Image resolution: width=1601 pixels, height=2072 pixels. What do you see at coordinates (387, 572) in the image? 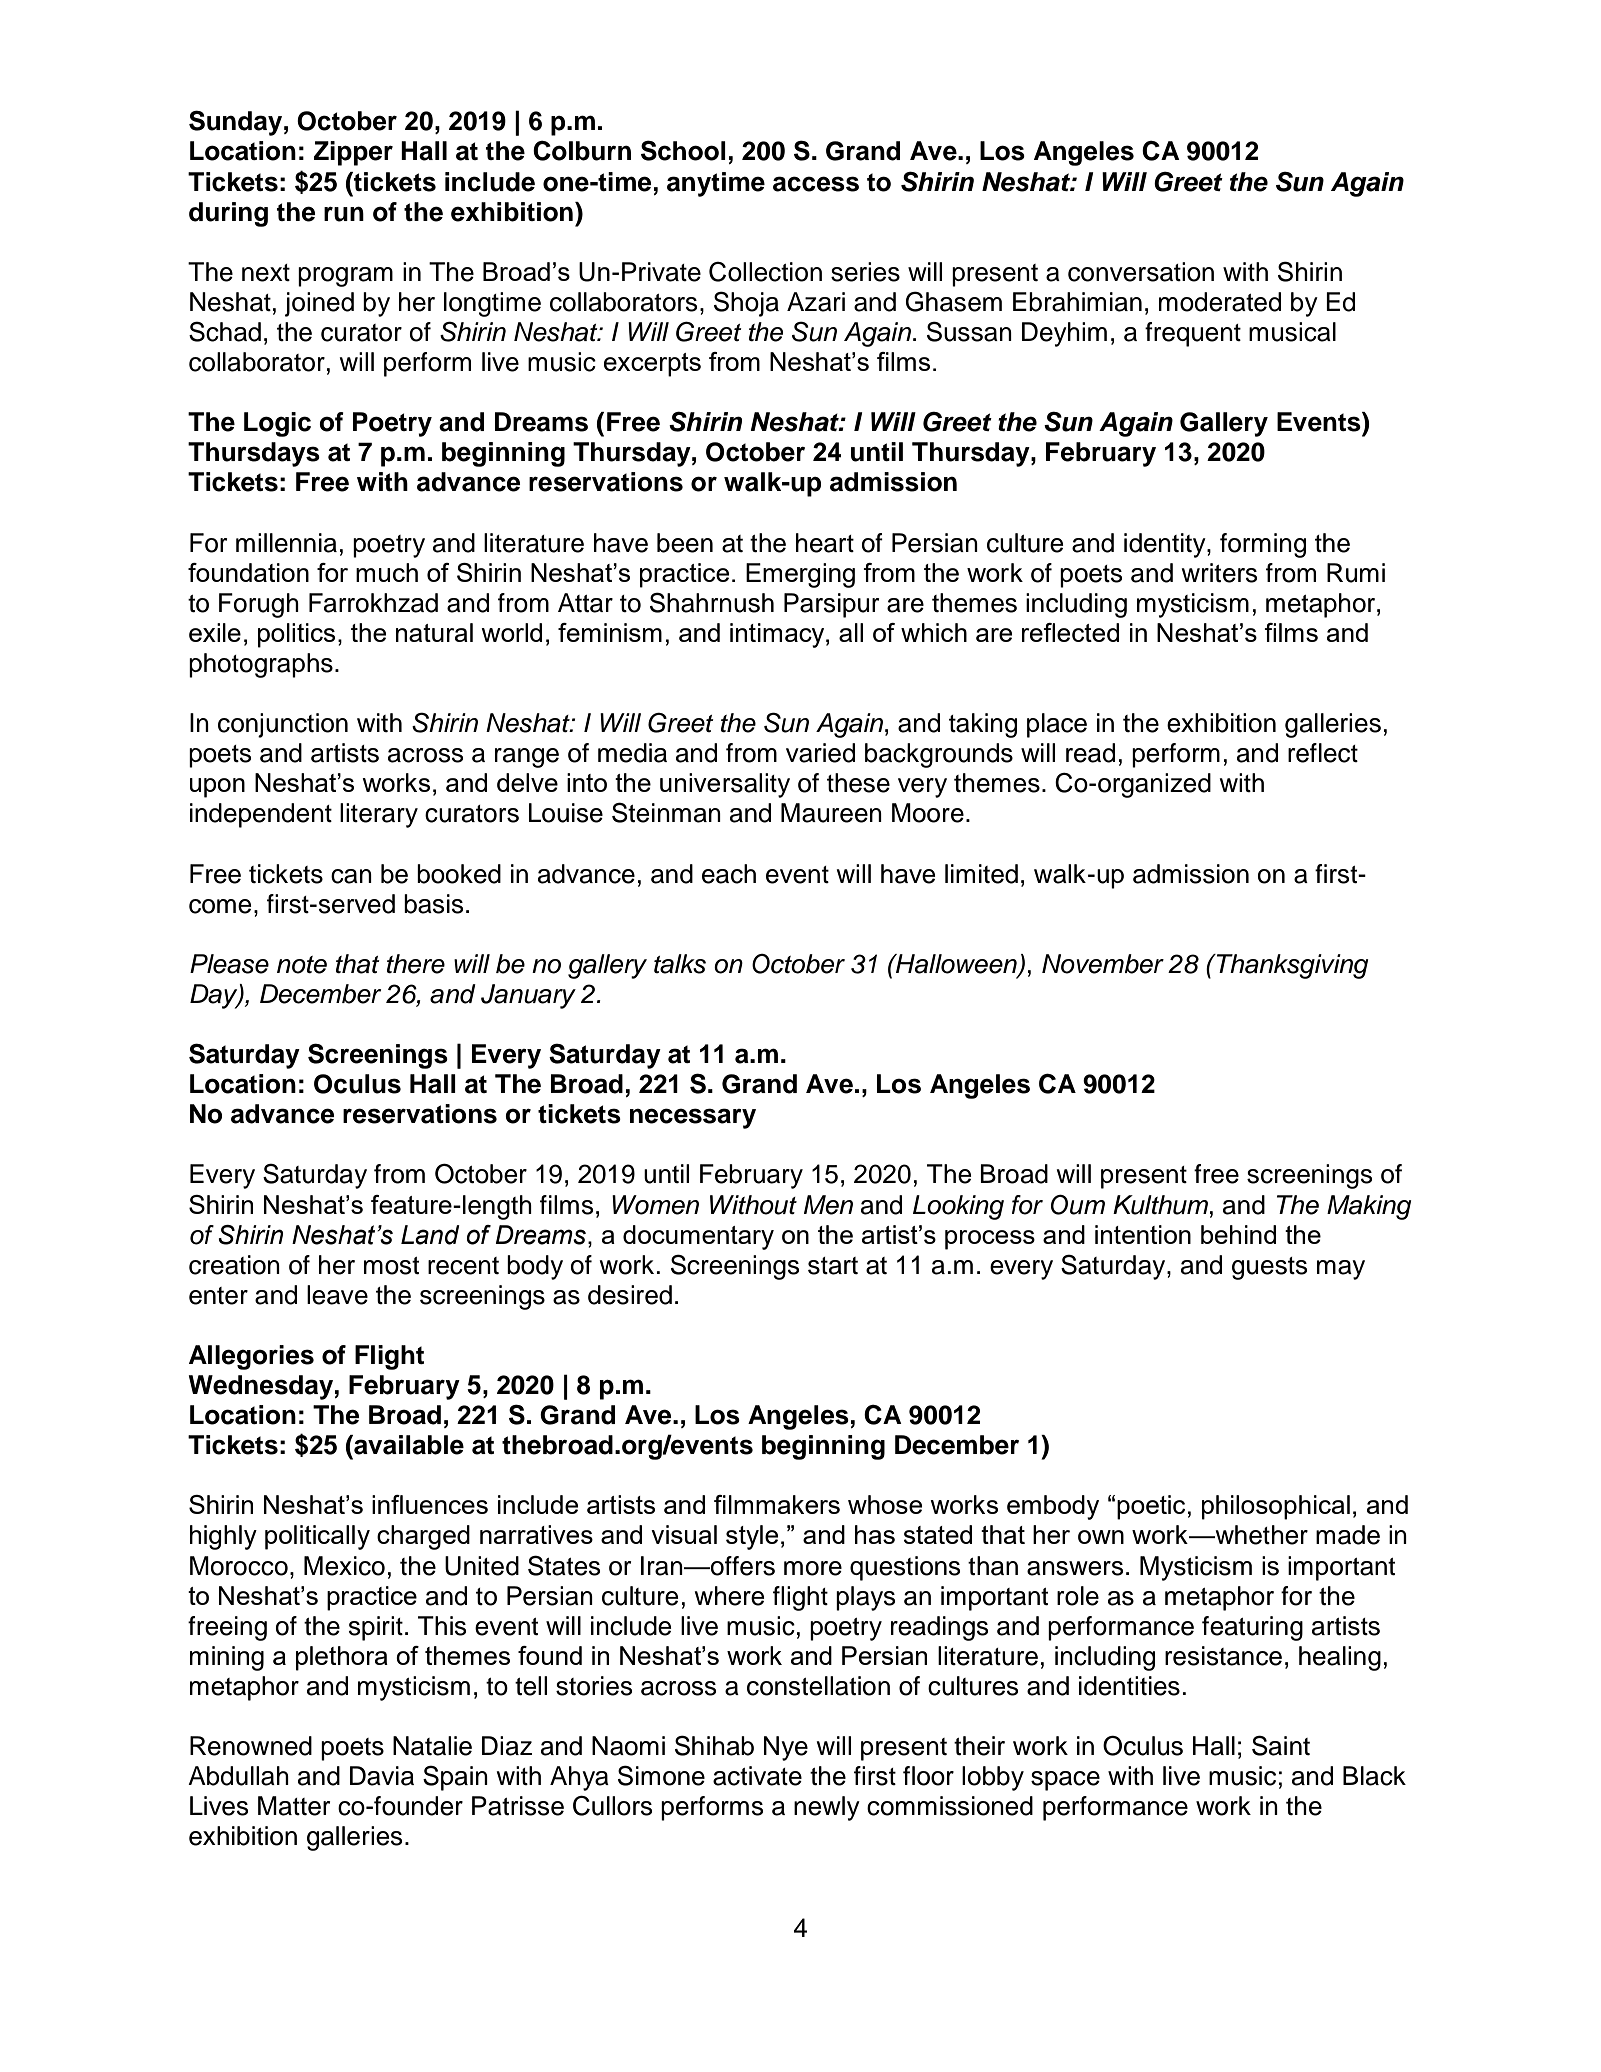
I see `much` at bounding box center [387, 572].
